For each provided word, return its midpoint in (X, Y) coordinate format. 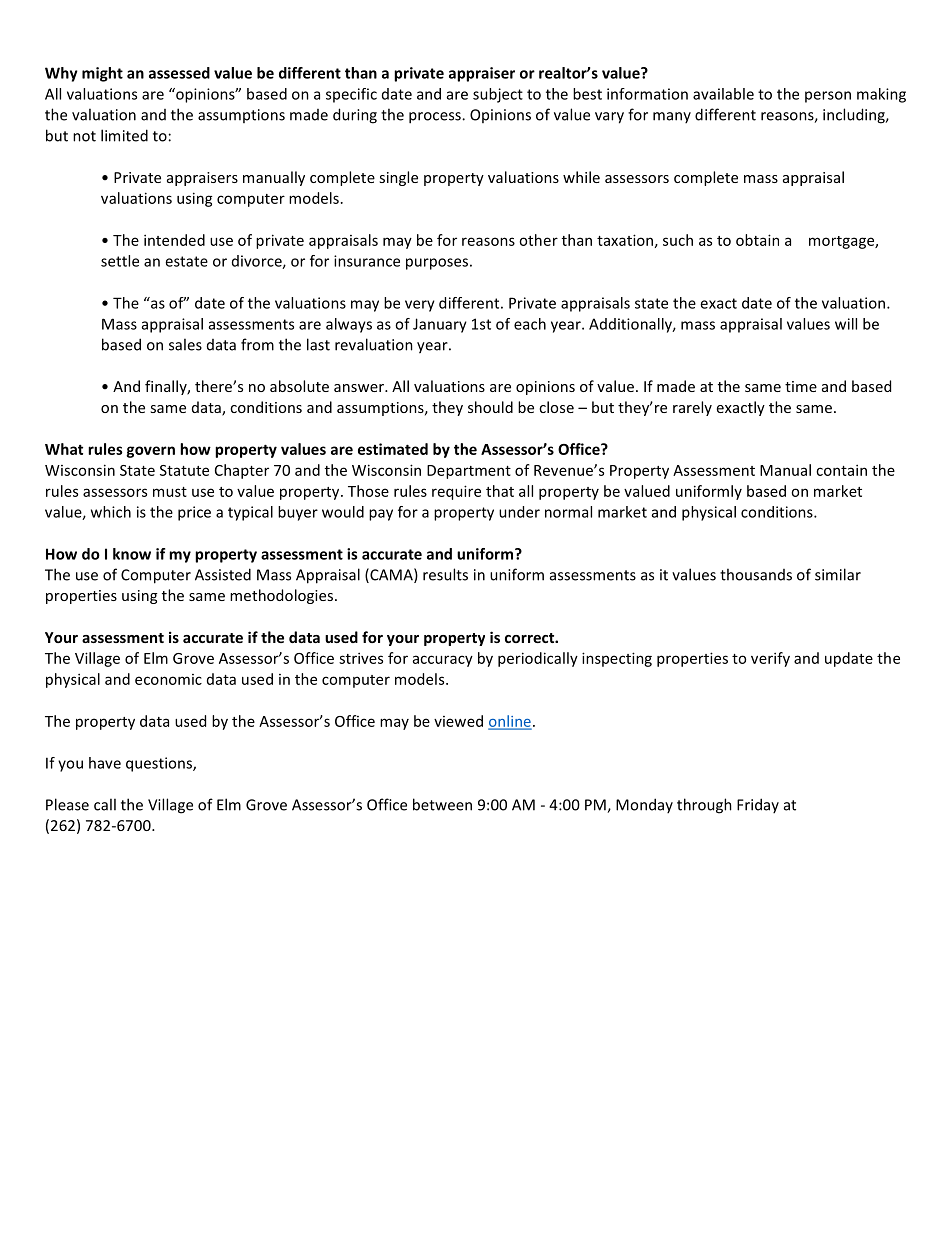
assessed (179, 73)
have (105, 763)
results (445, 574)
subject (498, 95)
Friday (758, 805)
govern (150, 452)
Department (469, 472)
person (828, 97)
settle (120, 261)
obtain (757, 240)
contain (841, 470)
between (442, 804)
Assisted (223, 574)
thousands (756, 574)
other (538, 240)
